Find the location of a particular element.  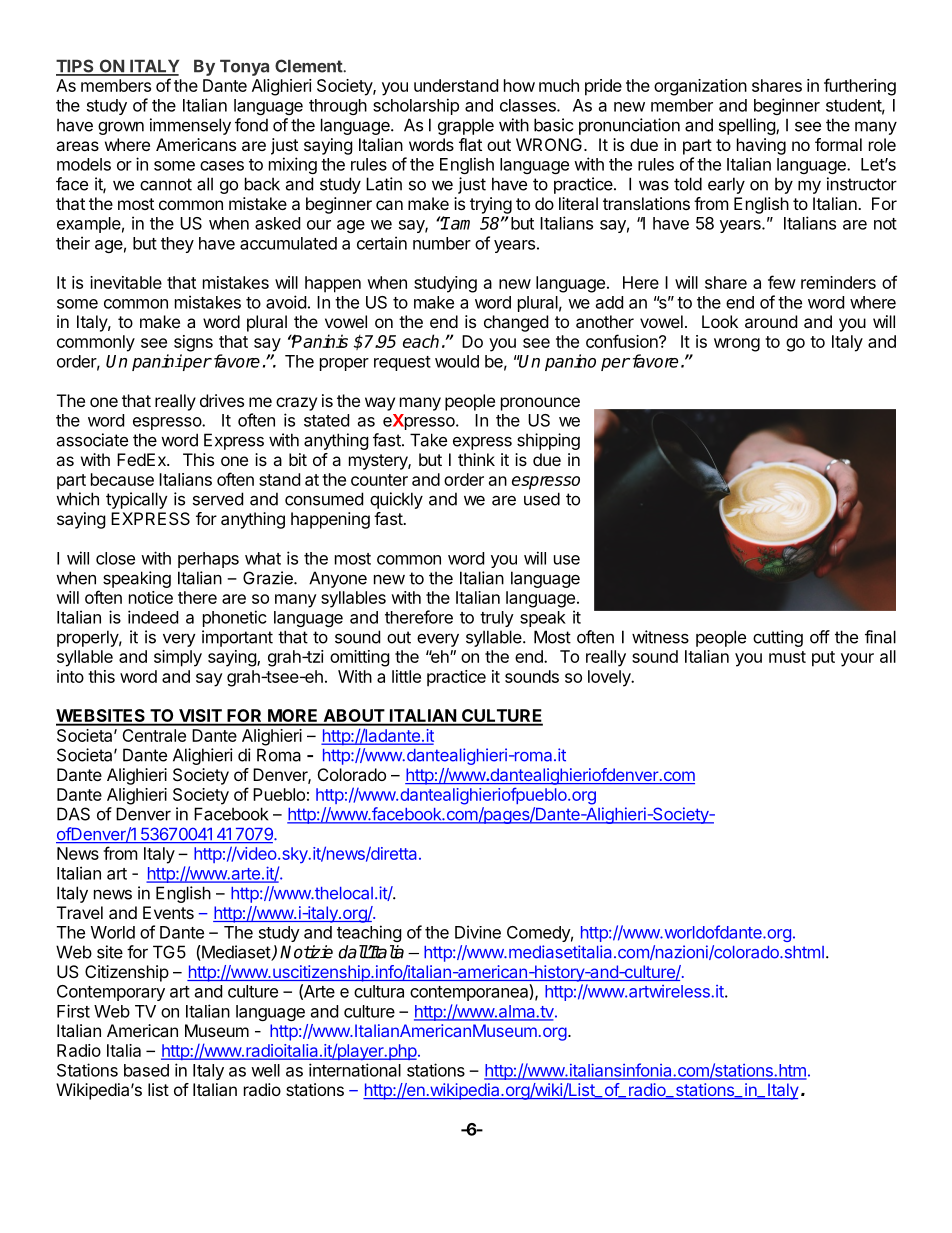

few is located at coordinates (782, 282).
